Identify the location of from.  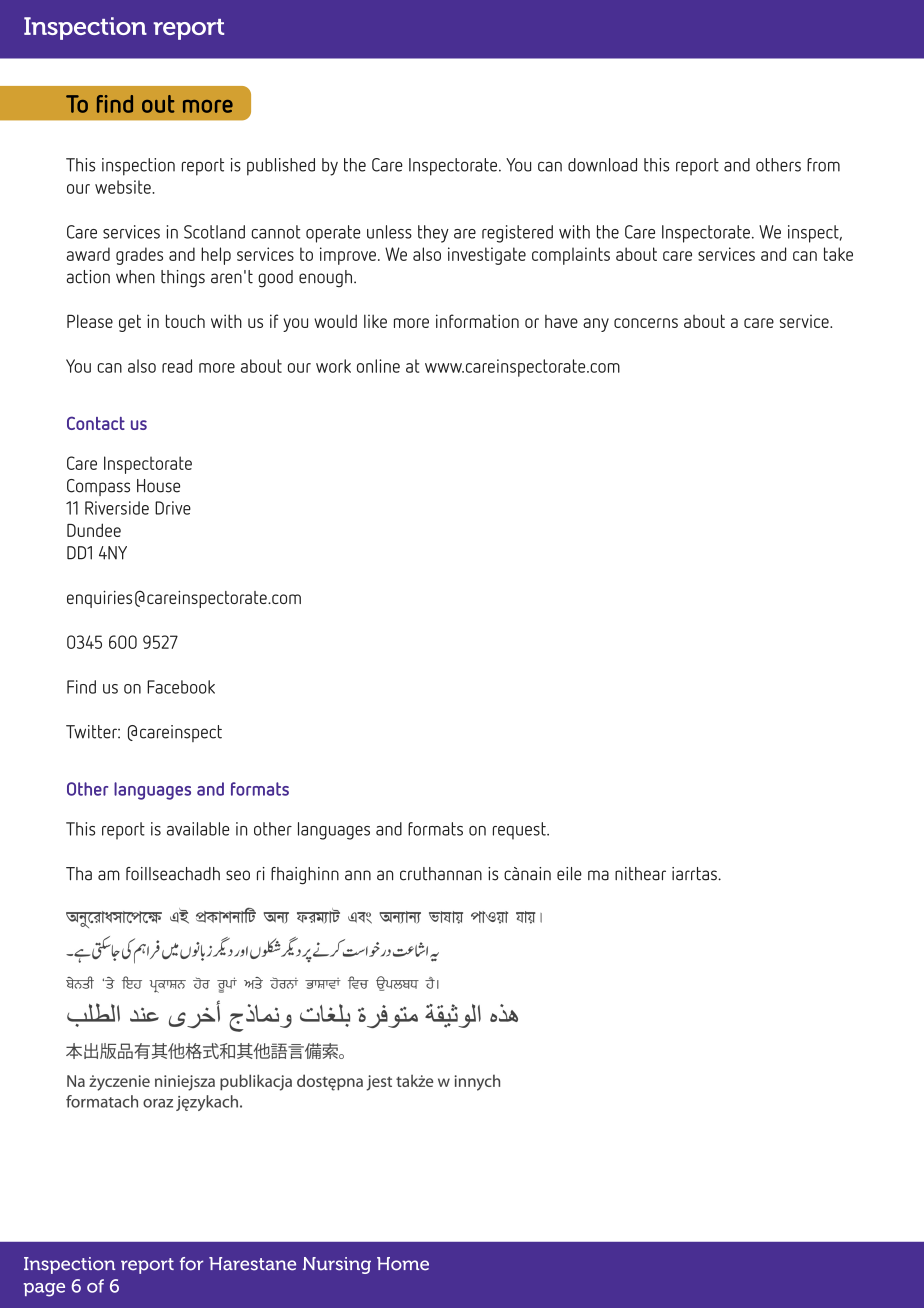
(823, 165).
